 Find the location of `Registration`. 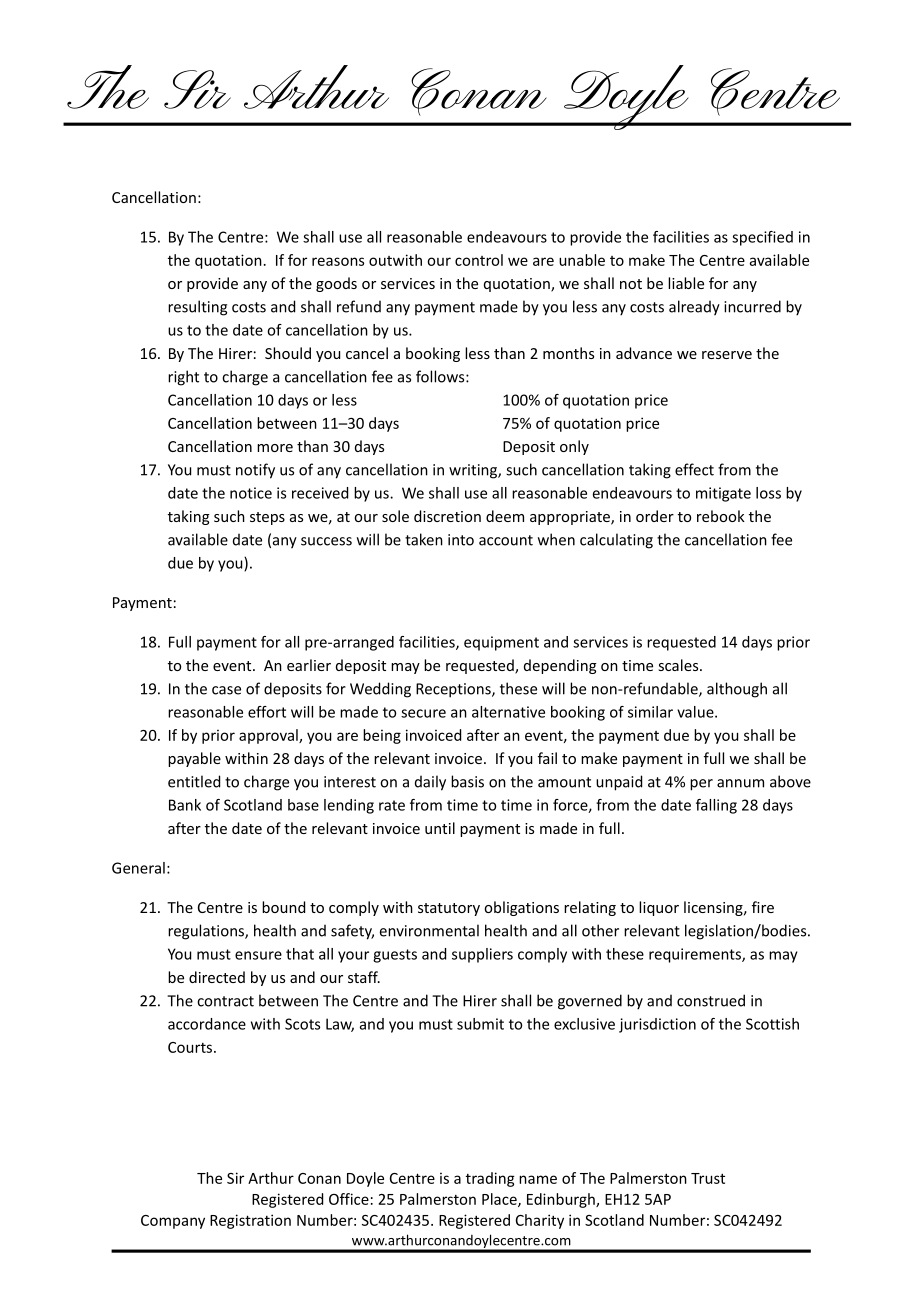

Registration is located at coordinates (250, 1221).
